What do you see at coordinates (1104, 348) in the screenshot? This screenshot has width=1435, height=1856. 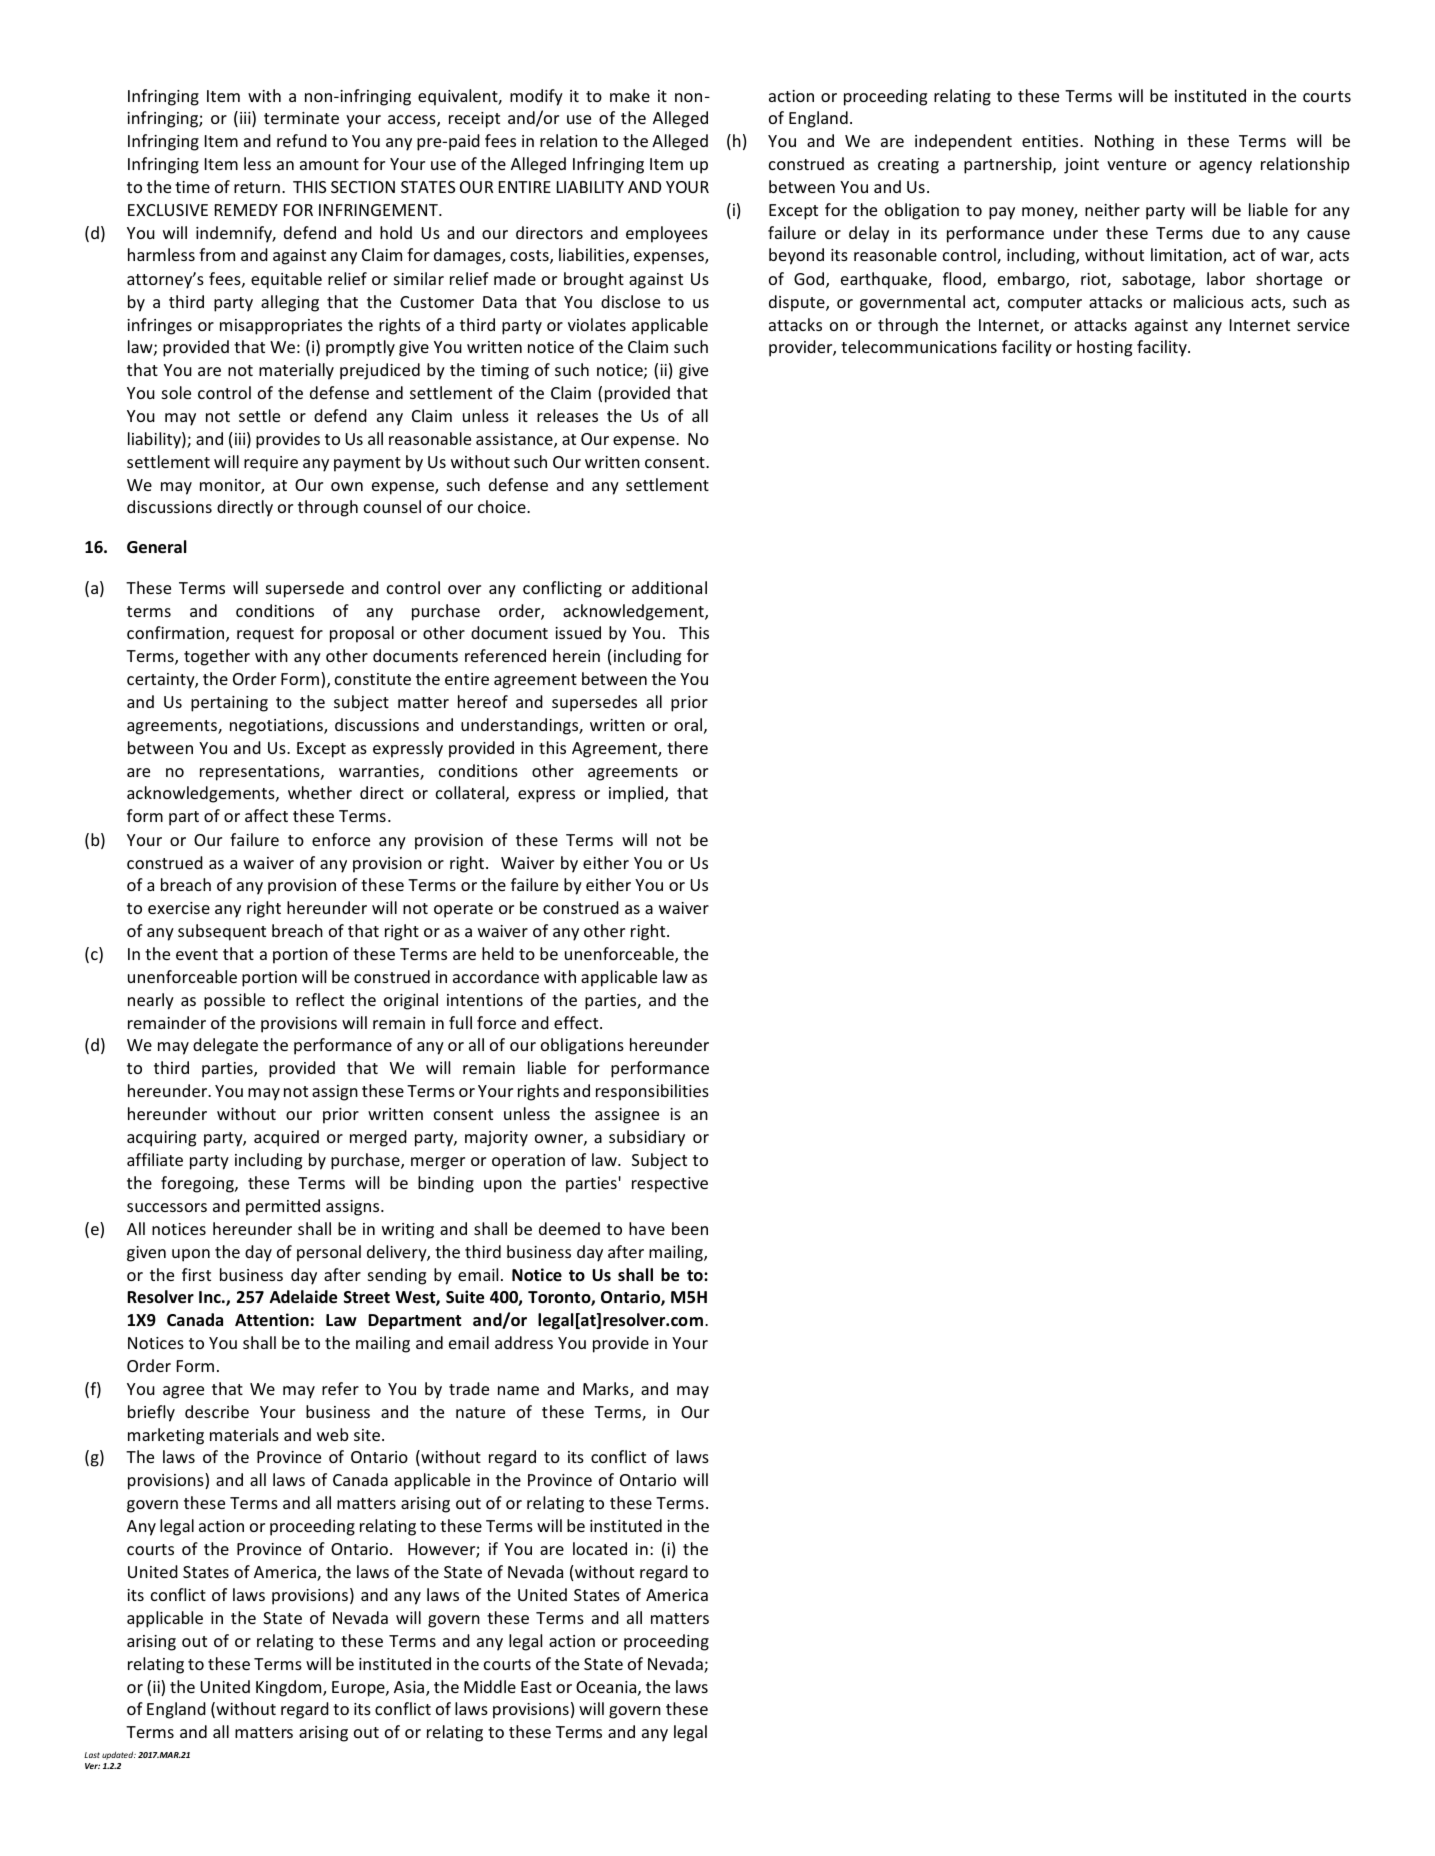 I see `hosting` at bounding box center [1104, 348].
